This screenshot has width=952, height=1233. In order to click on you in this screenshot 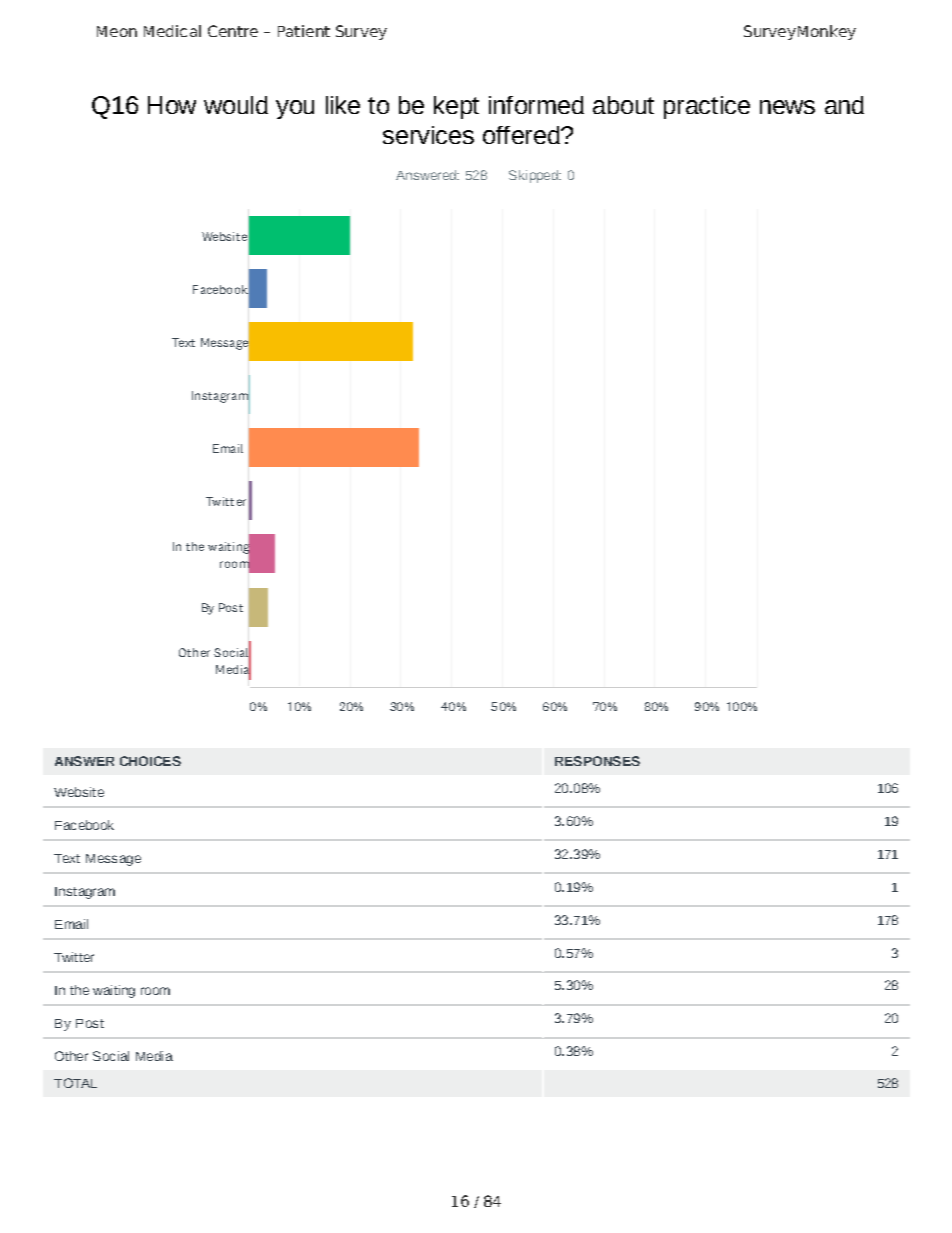, I will do `click(295, 109)`.
